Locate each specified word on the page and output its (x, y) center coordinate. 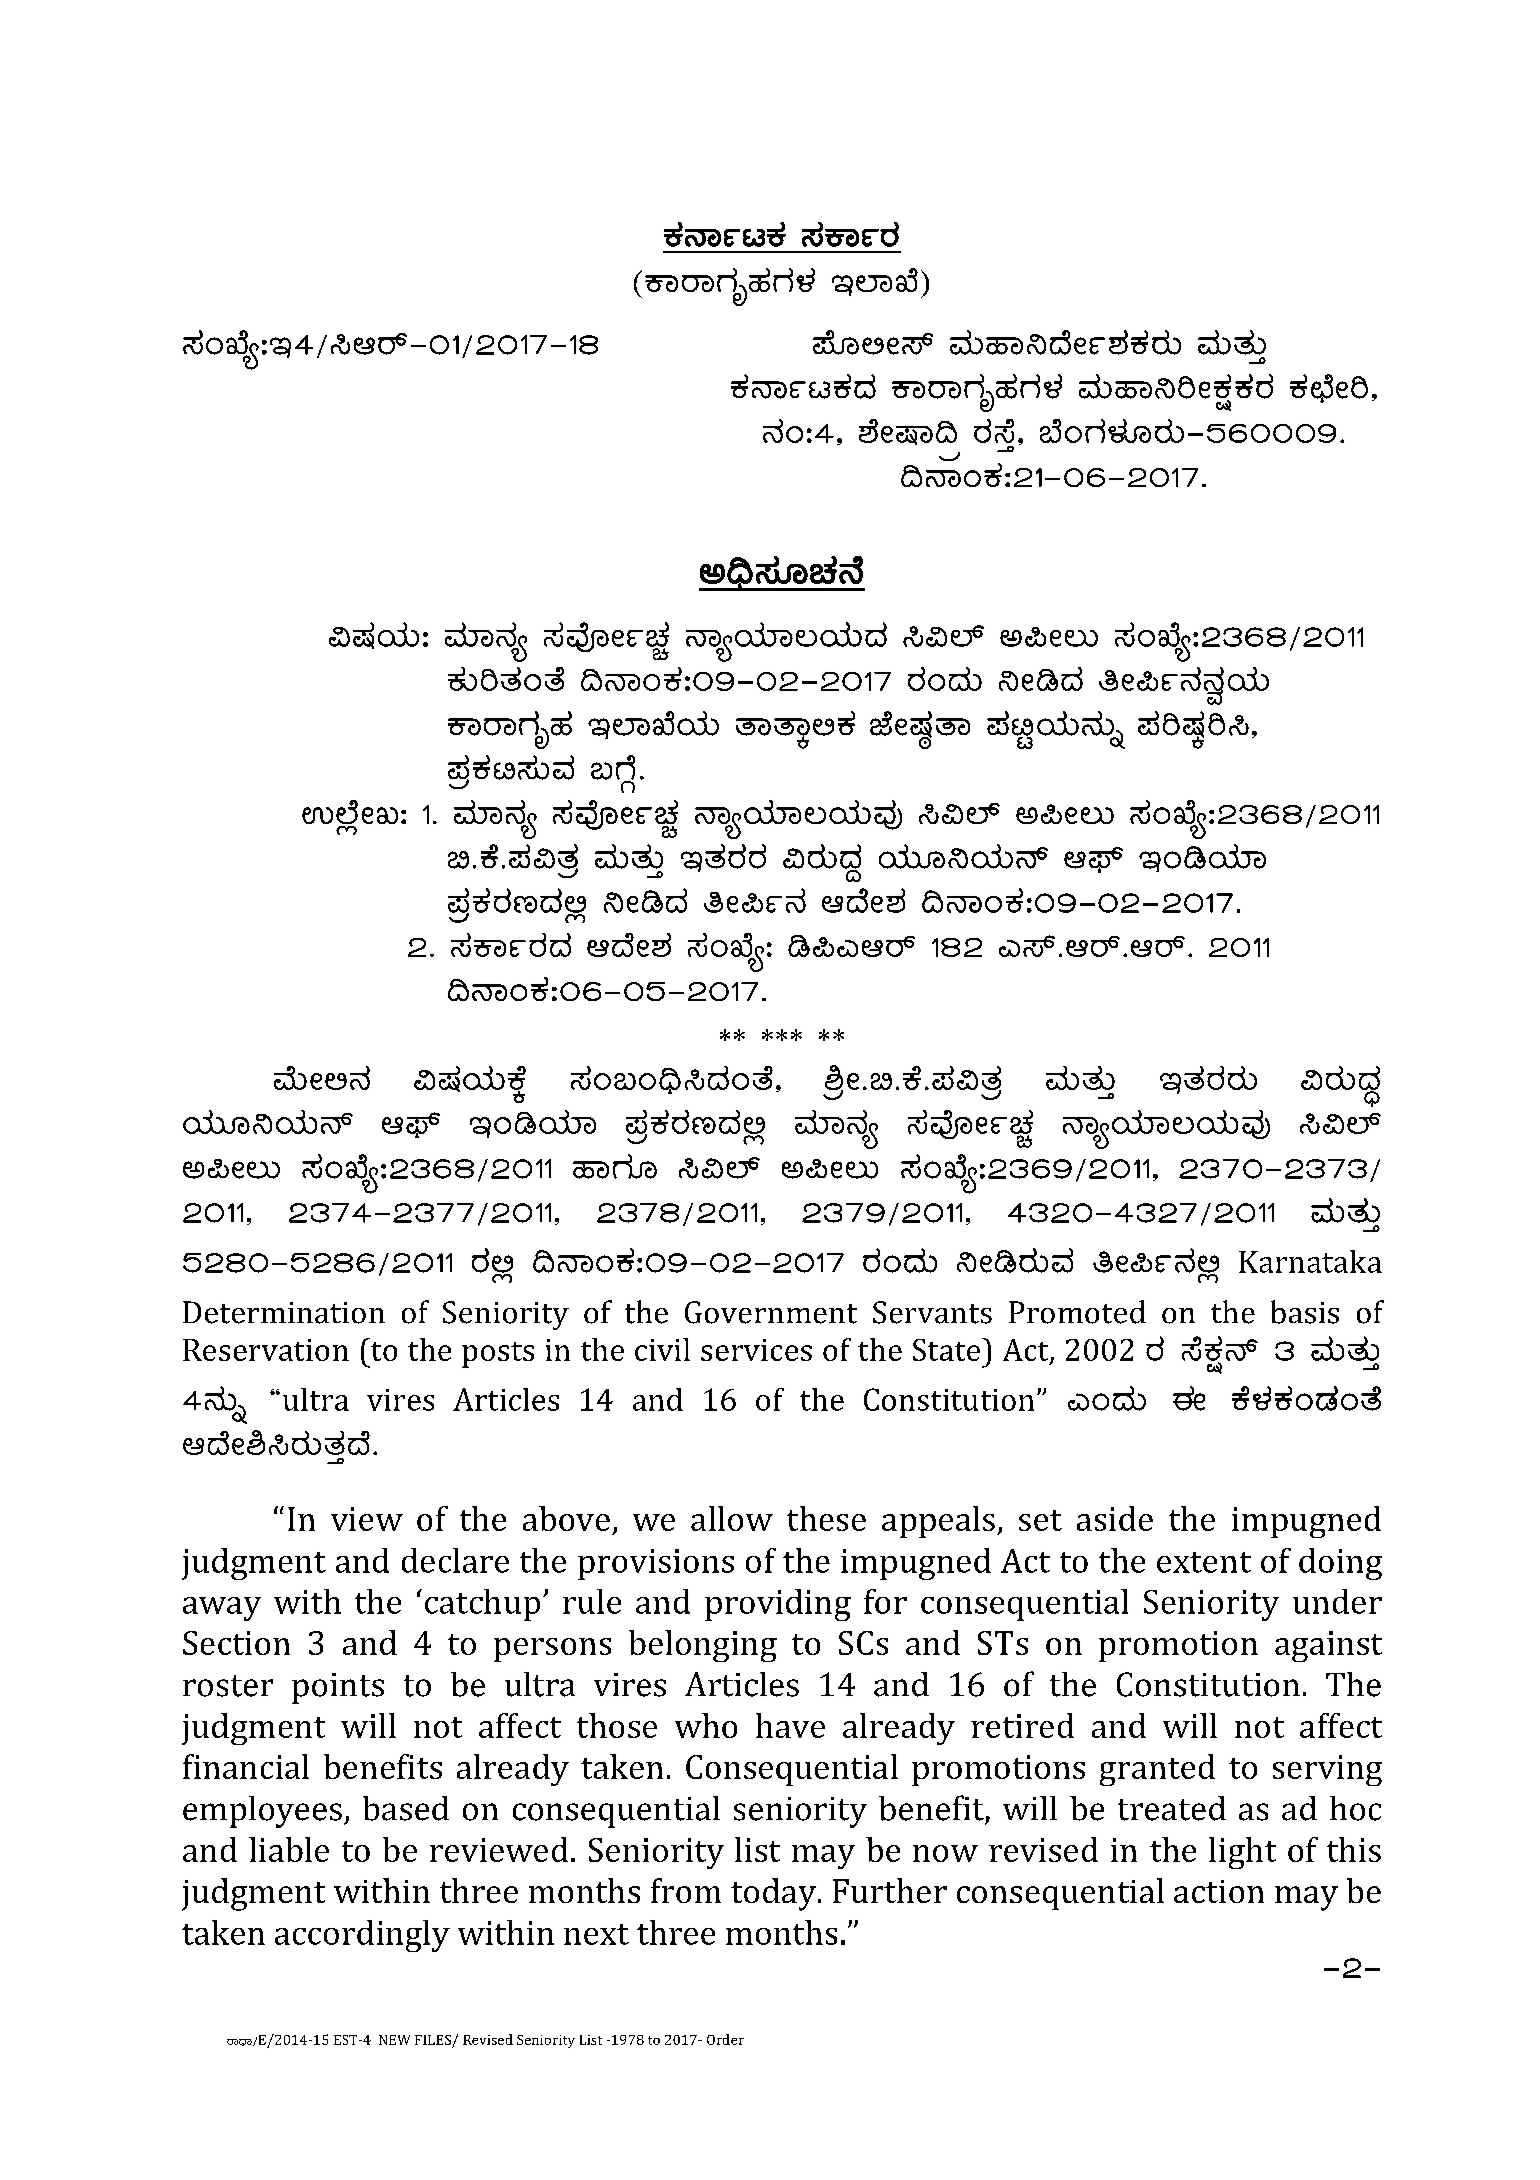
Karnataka (1310, 1261)
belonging (703, 1646)
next (596, 1934)
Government (771, 1312)
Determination (284, 1312)
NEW (394, 2040)
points (338, 1688)
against (1328, 1646)
